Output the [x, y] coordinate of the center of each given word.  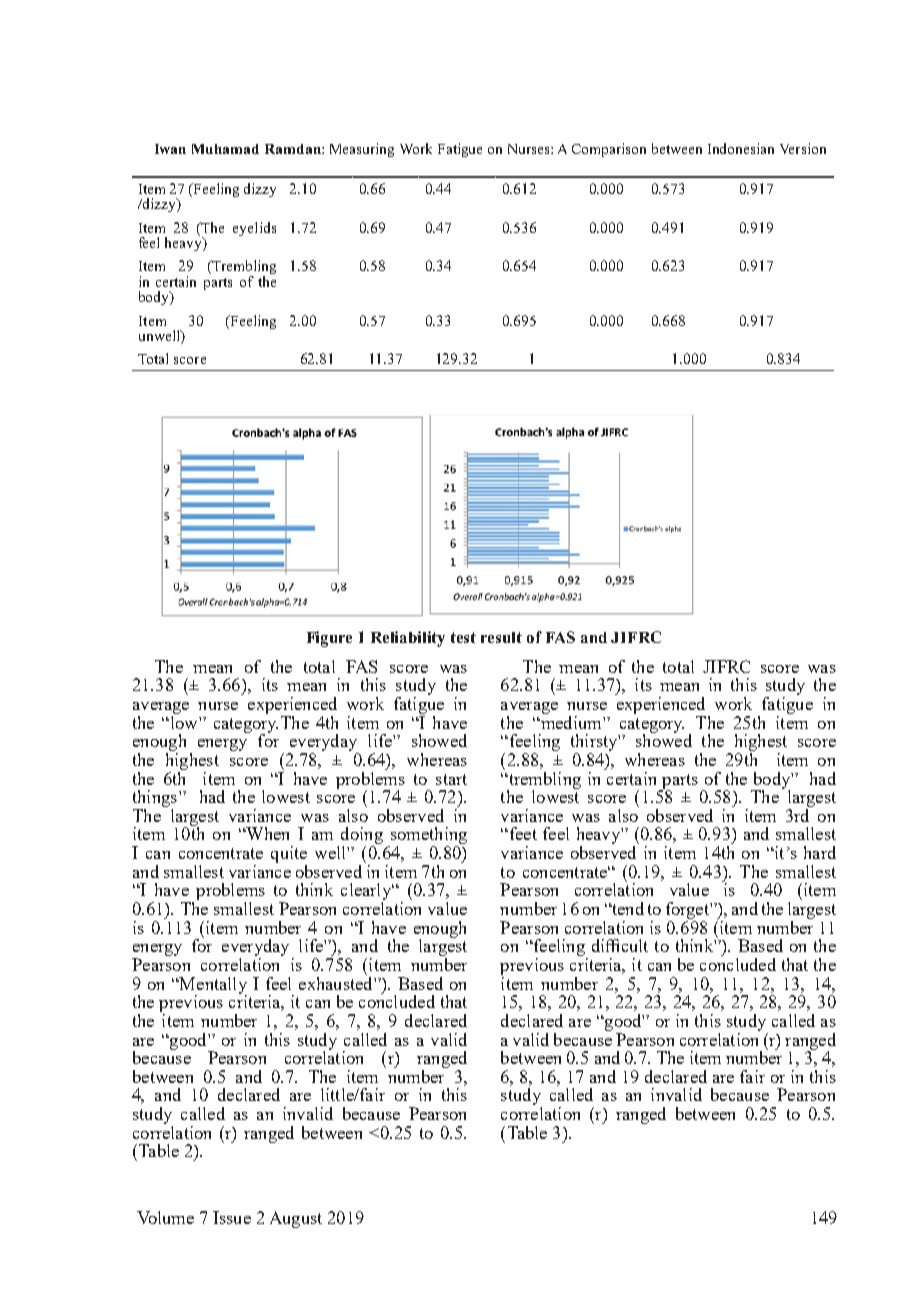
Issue [232, 1217]
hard [820, 852]
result [501, 637]
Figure [329, 639]
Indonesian [741, 148]
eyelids [254, 229]
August [296, 1219]
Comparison [609, 150]
